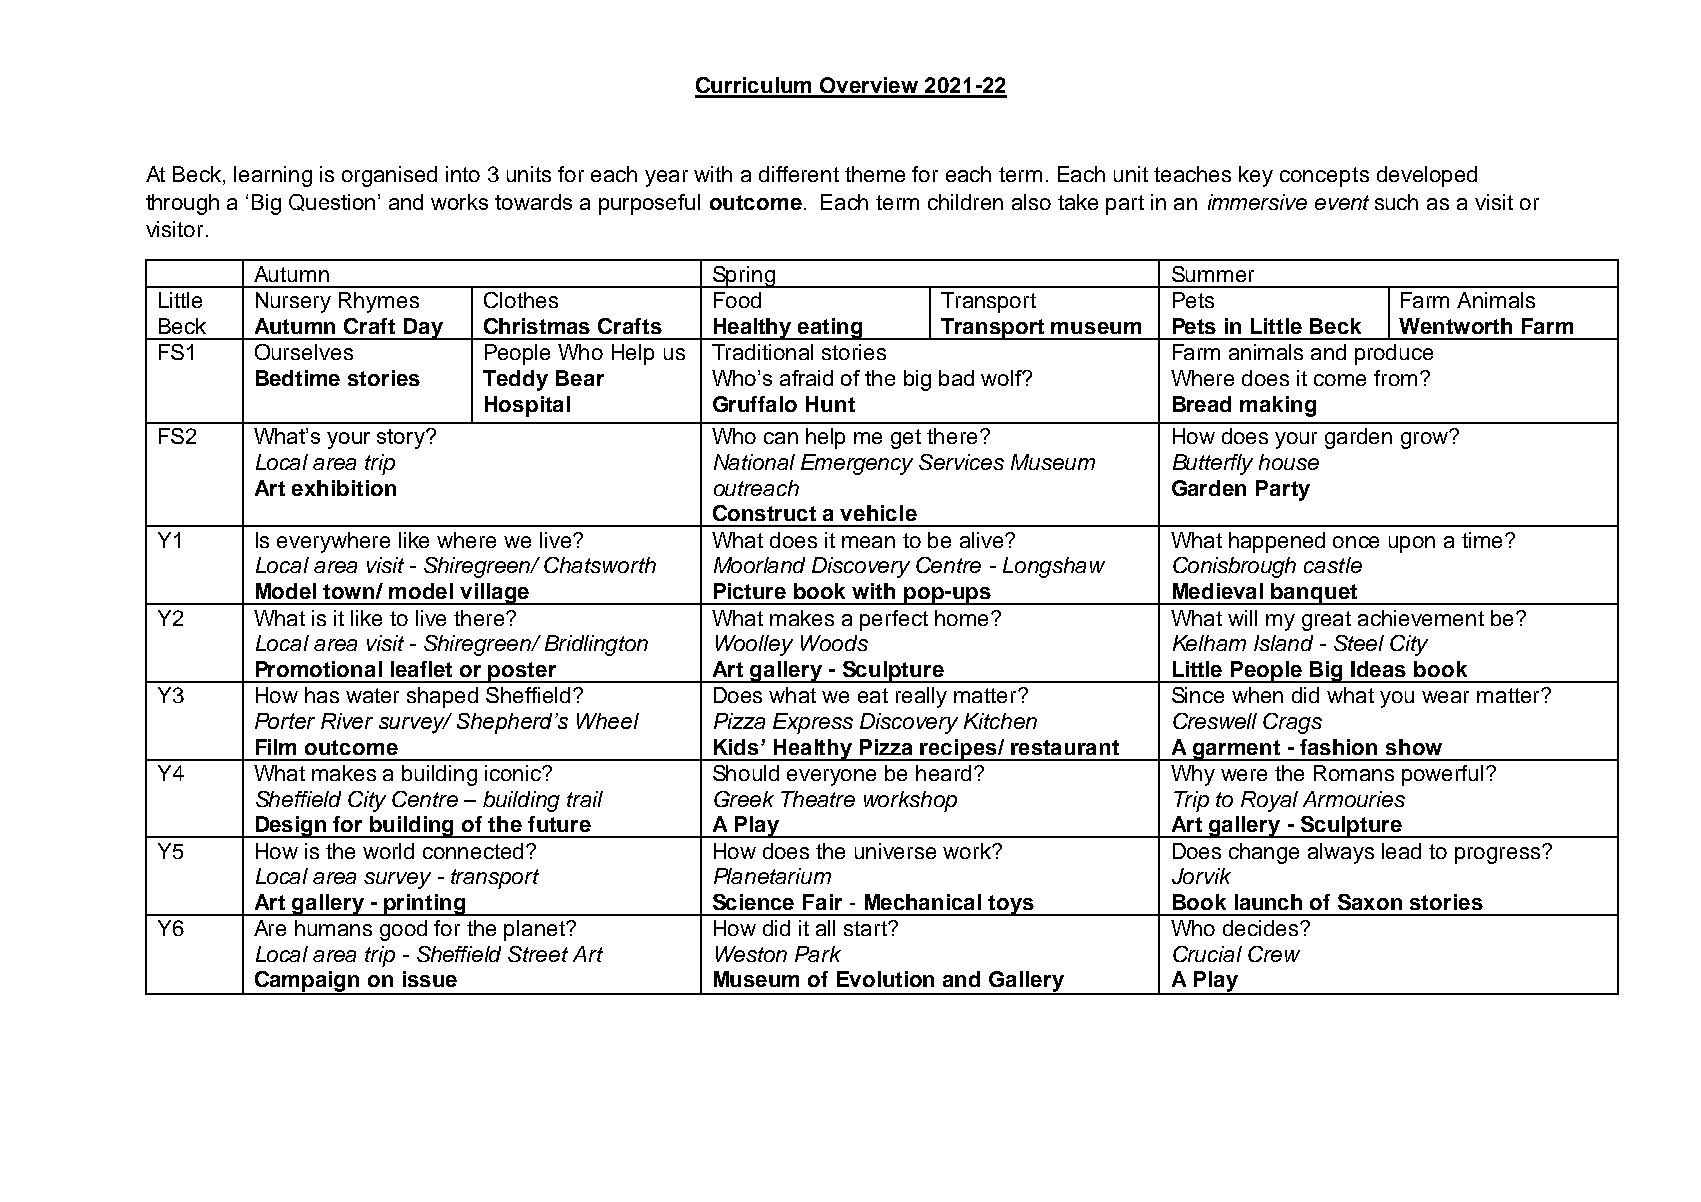 The height and width of the screenshot is (1202, 1701). Describe the element at coordinates (834, 643) in the screenshot. I see `Woods` at that location.
